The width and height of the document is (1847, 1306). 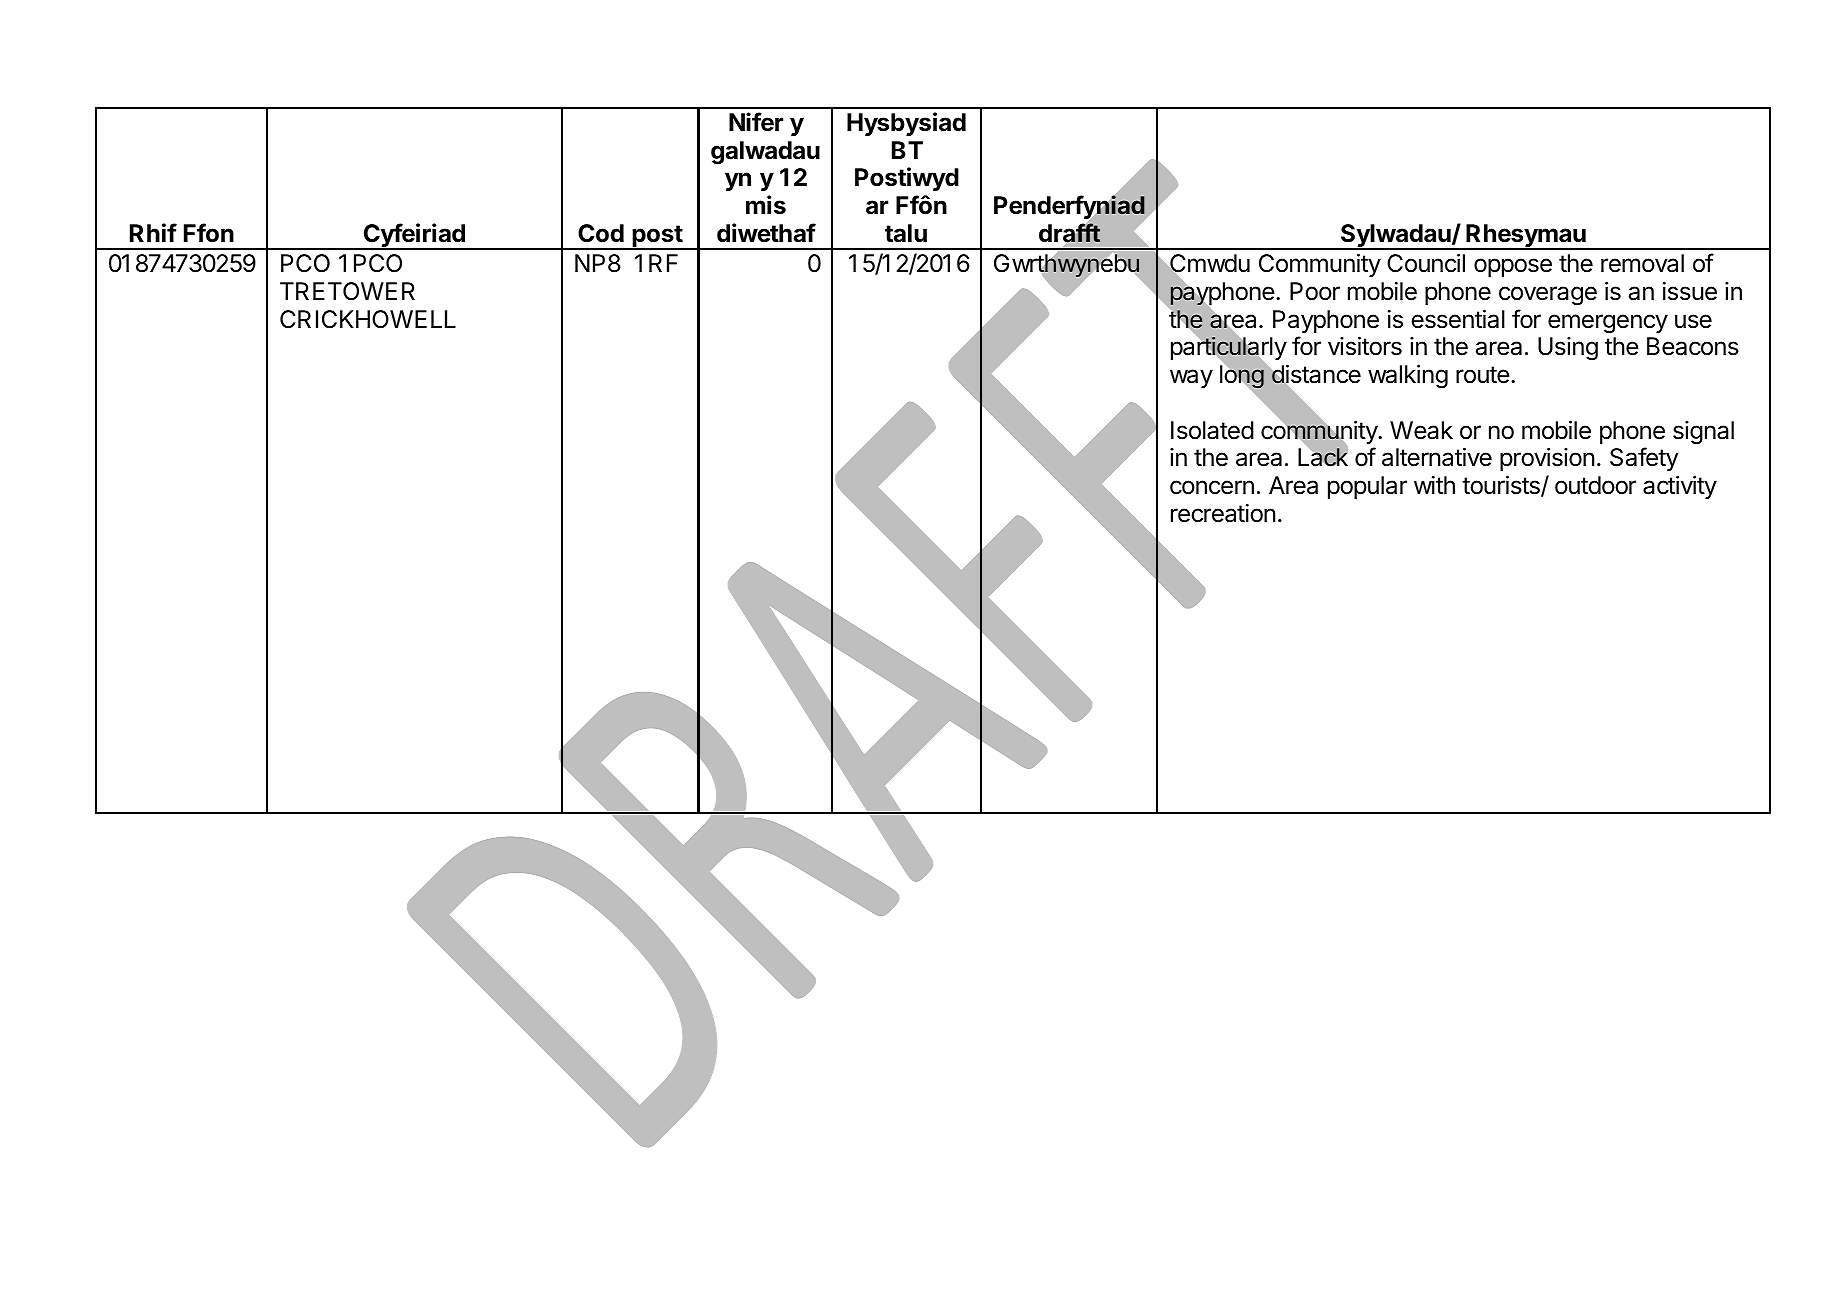 What do you see at coordinates (1642, 263) in the document?
I see `removal` at bounding box center [1642, 263].
